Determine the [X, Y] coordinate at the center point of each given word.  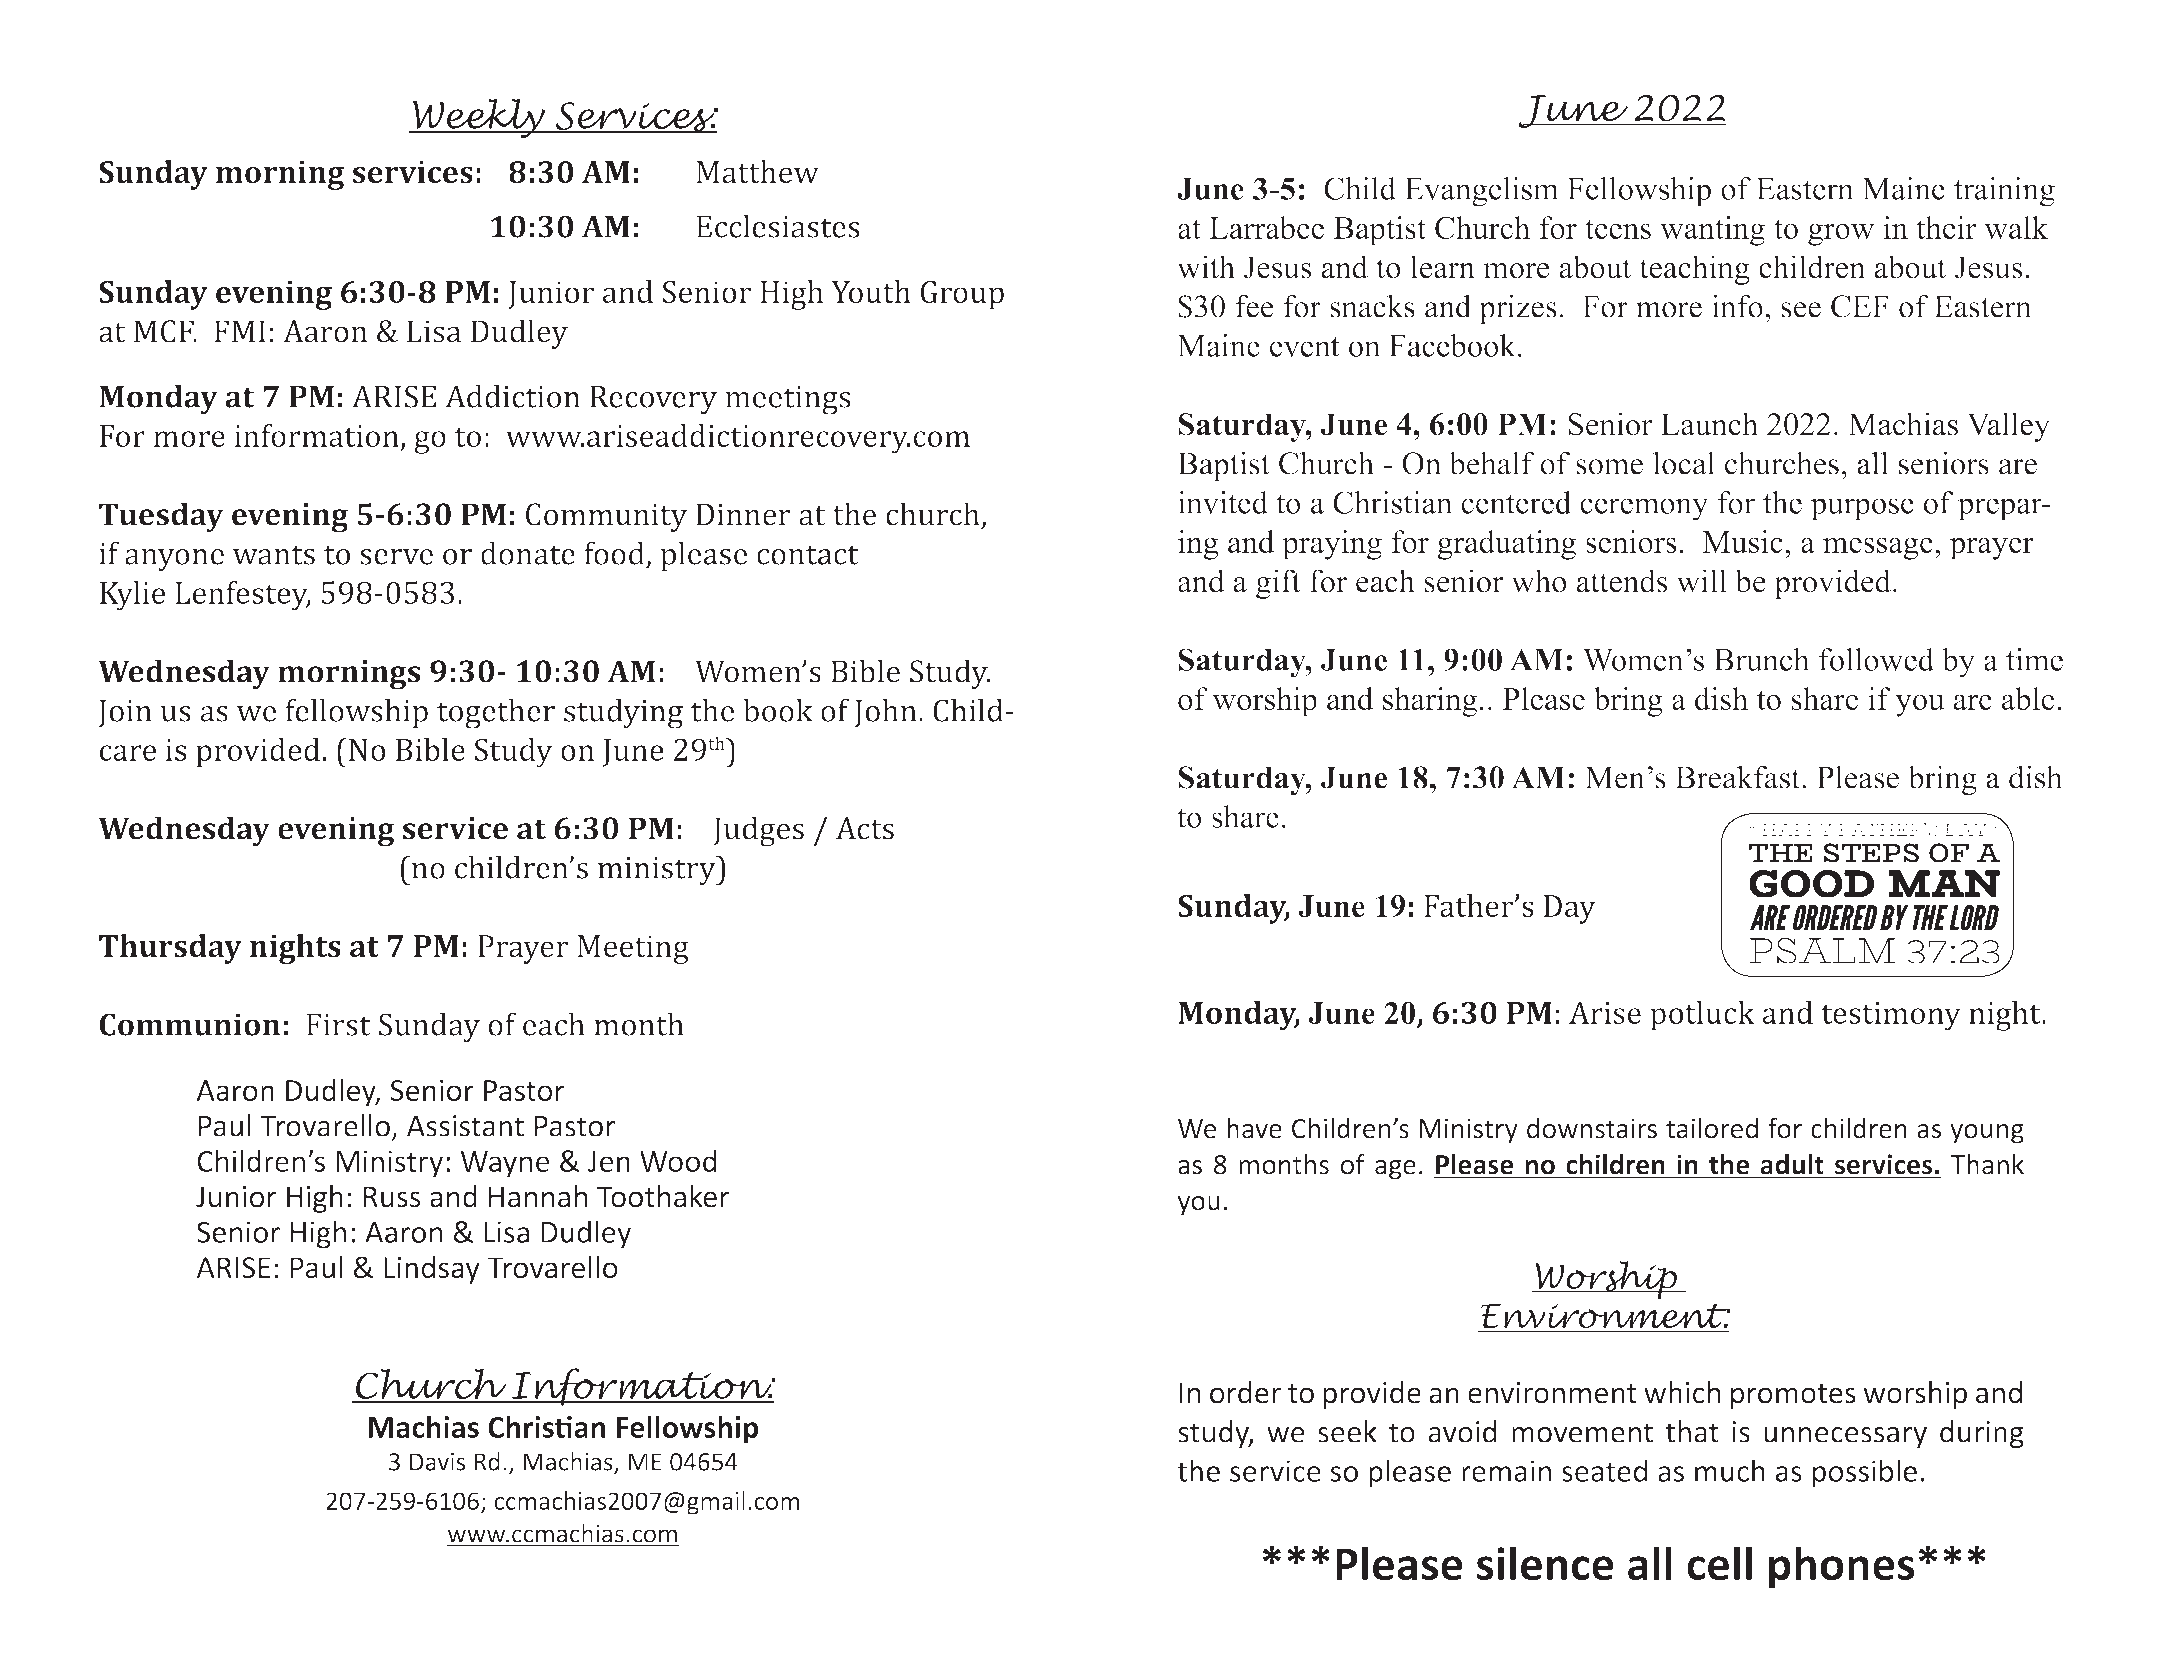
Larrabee [1266, 227]
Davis [437, 1462]
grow [1841, 234]
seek [1347, 1431]
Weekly [479, 118]
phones [1842, 1567]
